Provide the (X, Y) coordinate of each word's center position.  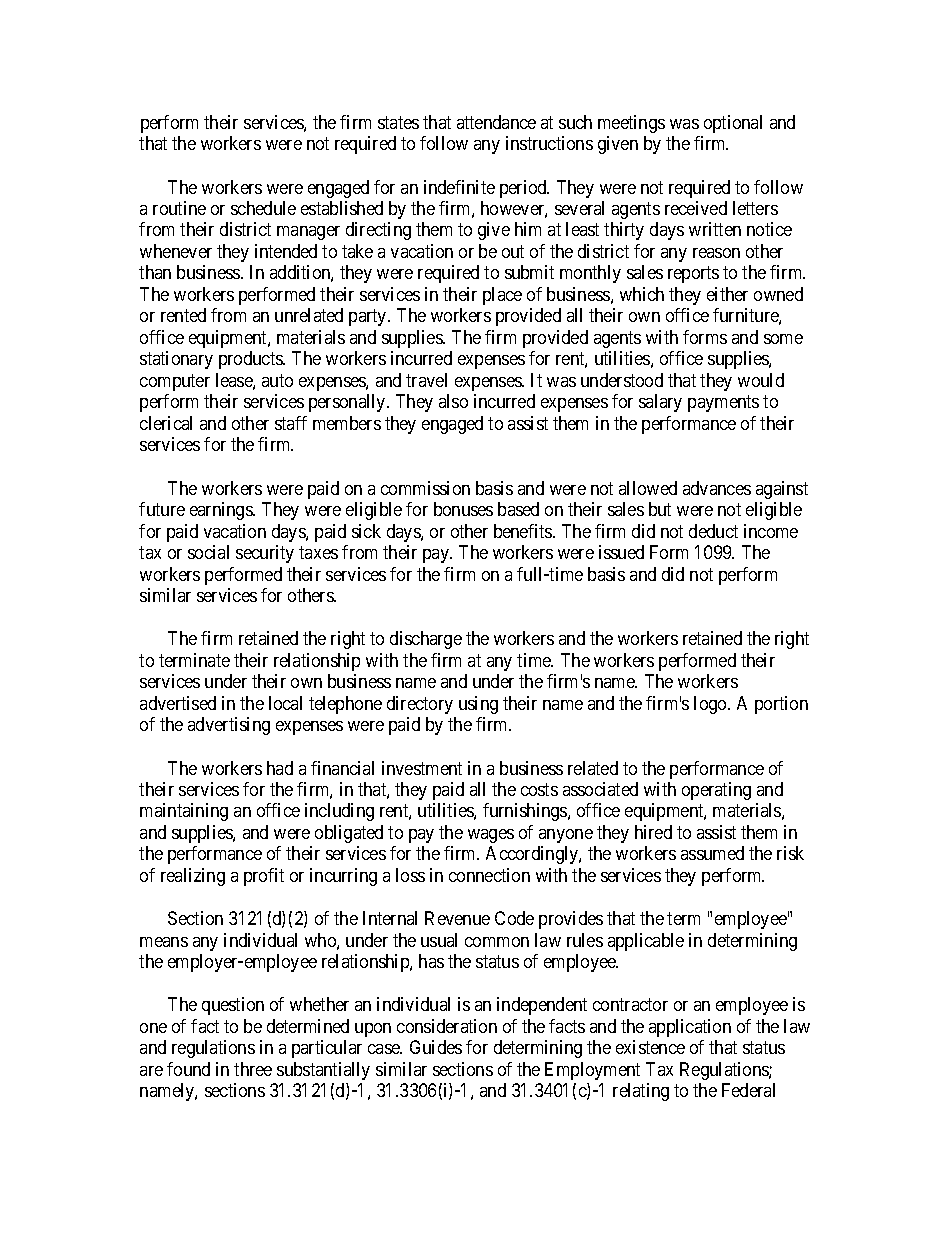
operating (716, 791)
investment (422, 768)
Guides (436, 1047)
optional (733, 124)
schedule (263, 208)
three (253, 1069)
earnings (222, 511)
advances (717, 488)
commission (425, 488)
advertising (229, 726)
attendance (496, 122)
